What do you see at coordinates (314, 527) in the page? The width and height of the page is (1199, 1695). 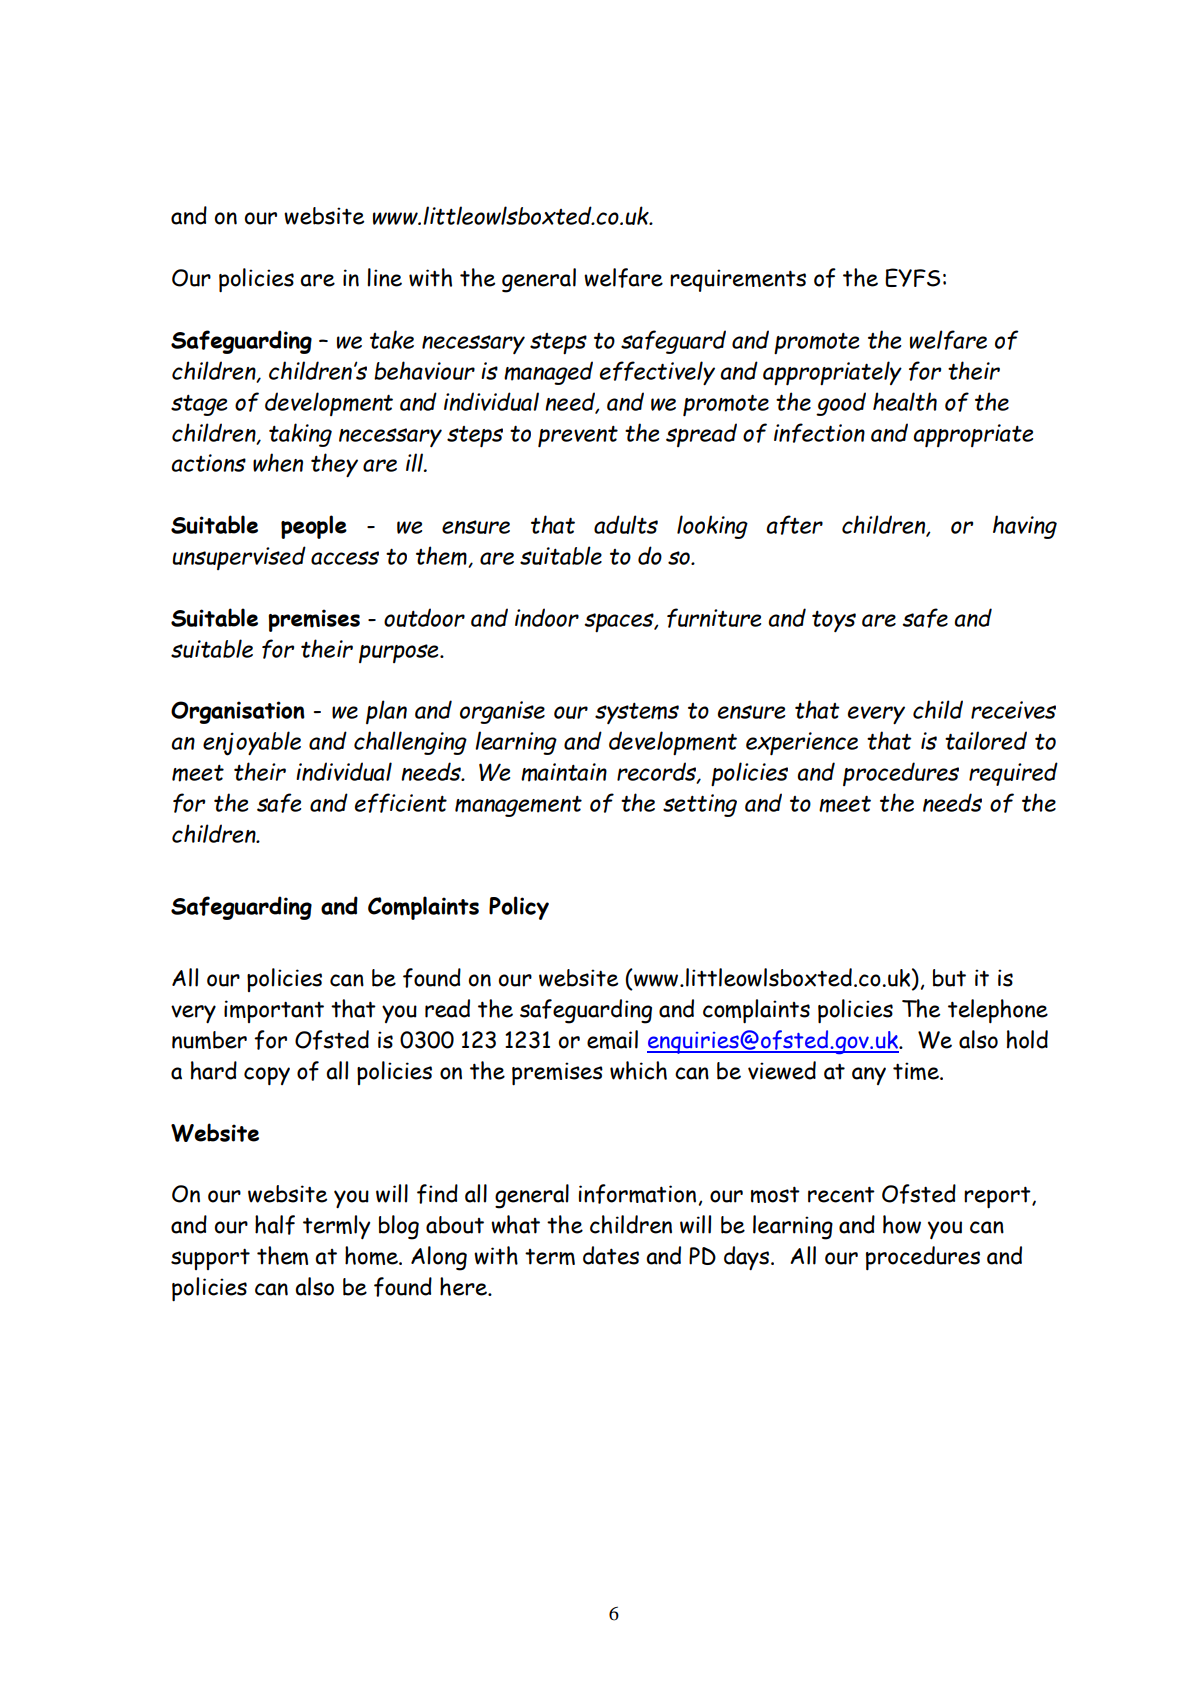 I see `people` at bounding box center [314, 527].
